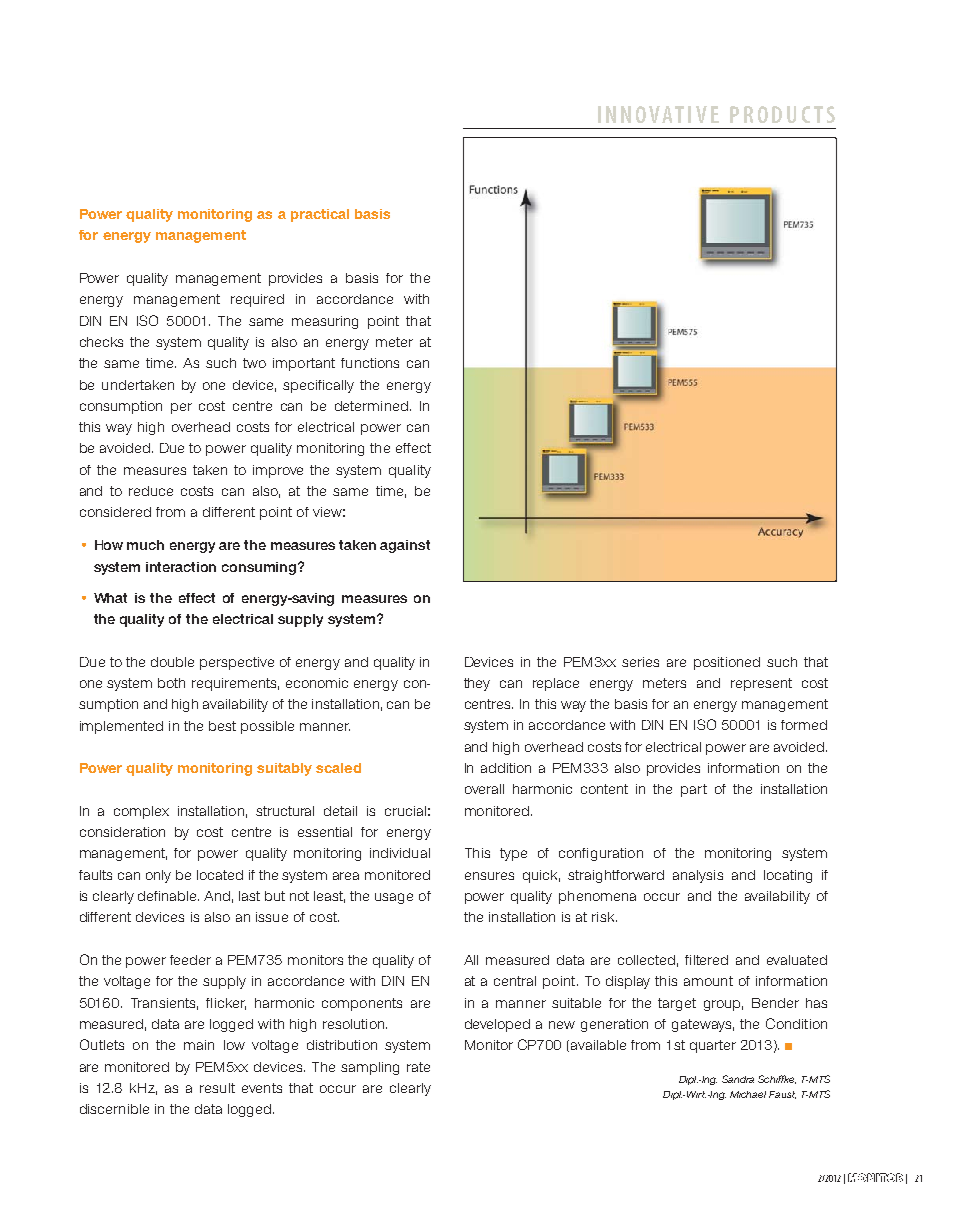  What do you see at coordinates (172, 662) in the screenshot?
I see `double` at bounding box center [172, 662].
